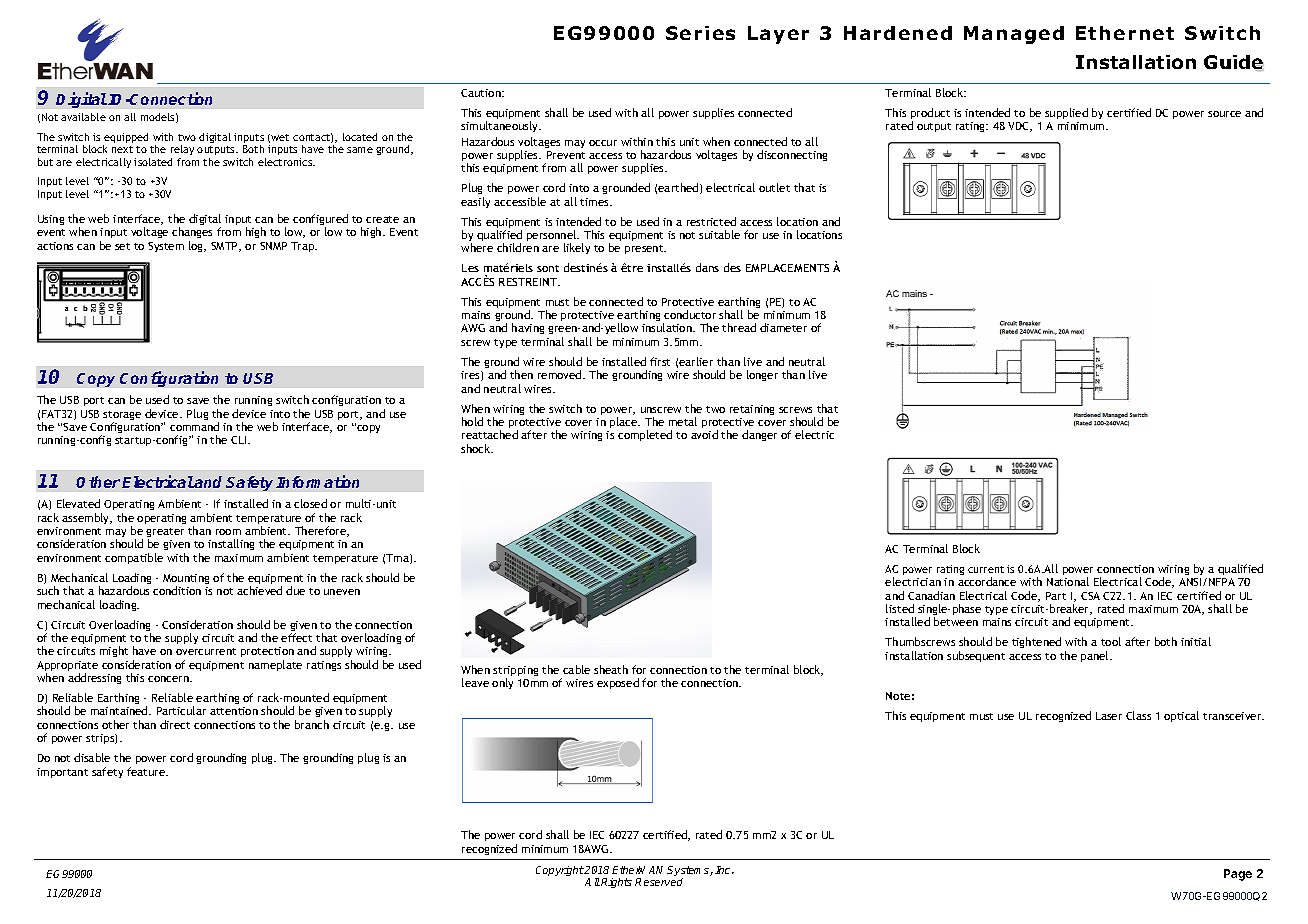 The width and height of the screenshot is (1308, 924). What do you see at coordinates (1125, 33) in the screenshot?
I see `Ethernet` at bounding box center [1125, 33].
